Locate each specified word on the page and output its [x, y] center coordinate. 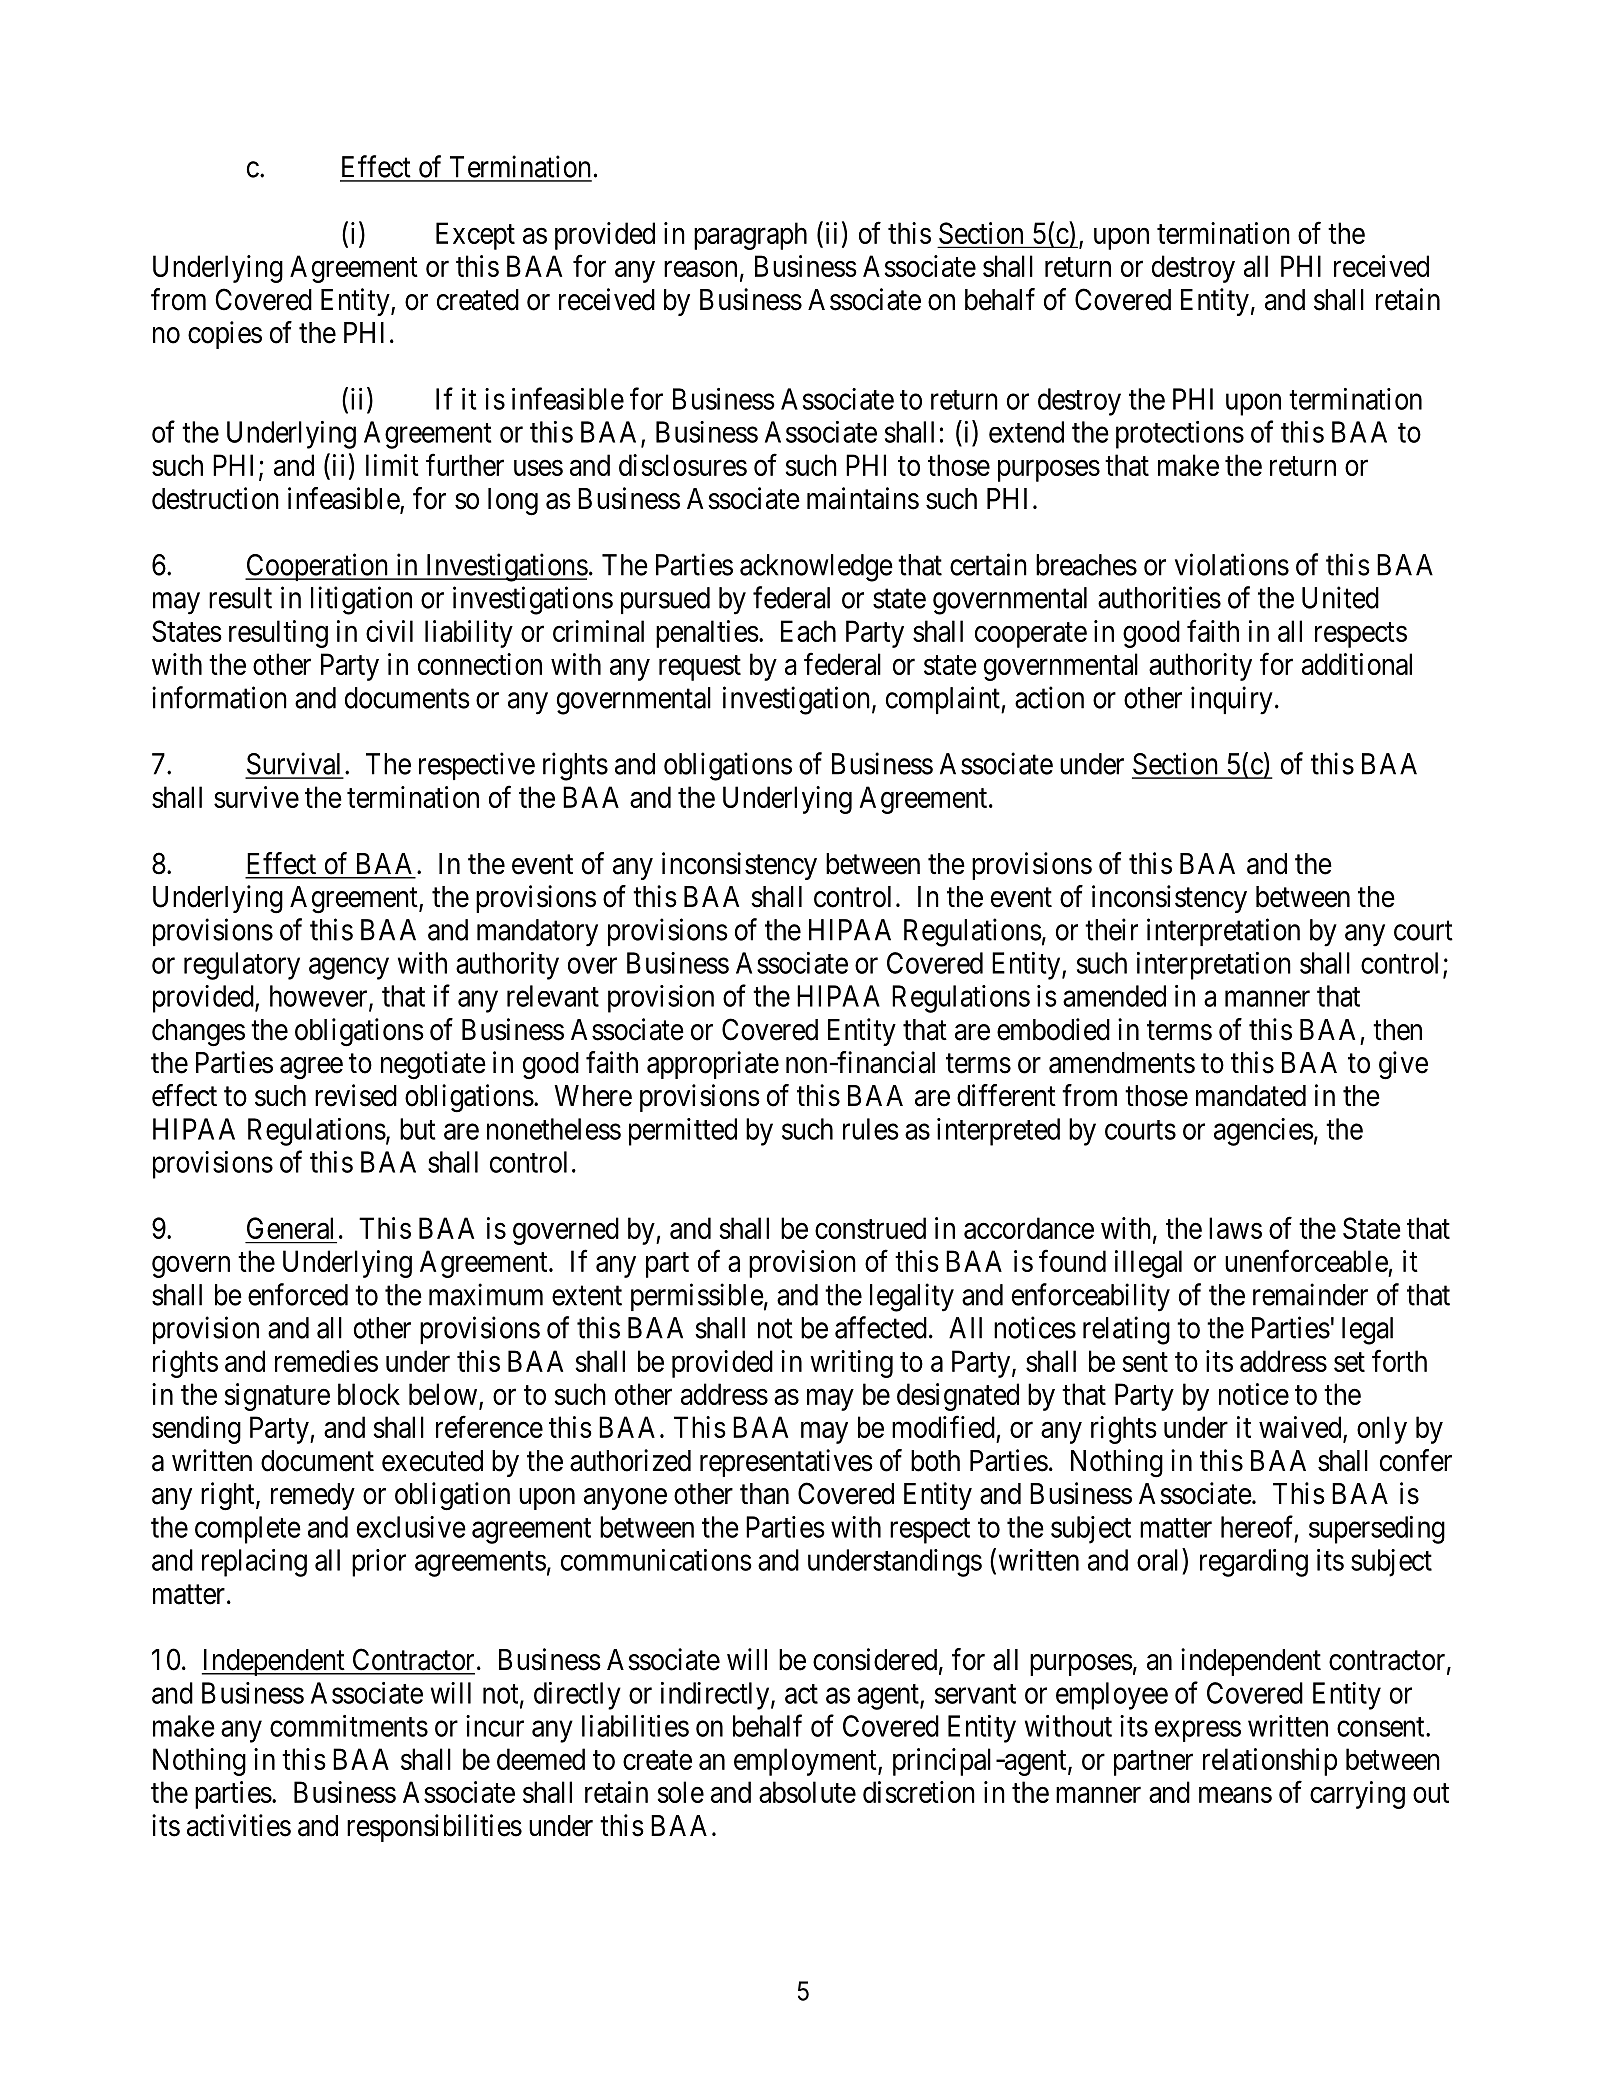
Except [475, 236]
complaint [944, 700]
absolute [807, 1792]
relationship [1270, 1762]
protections [1180, 435]
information [219, 697]
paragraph [750, 236]
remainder [1310, 1294]
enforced [298, 1294]
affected [881, 1327]
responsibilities [434, 1828]
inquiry [1232, 700]
